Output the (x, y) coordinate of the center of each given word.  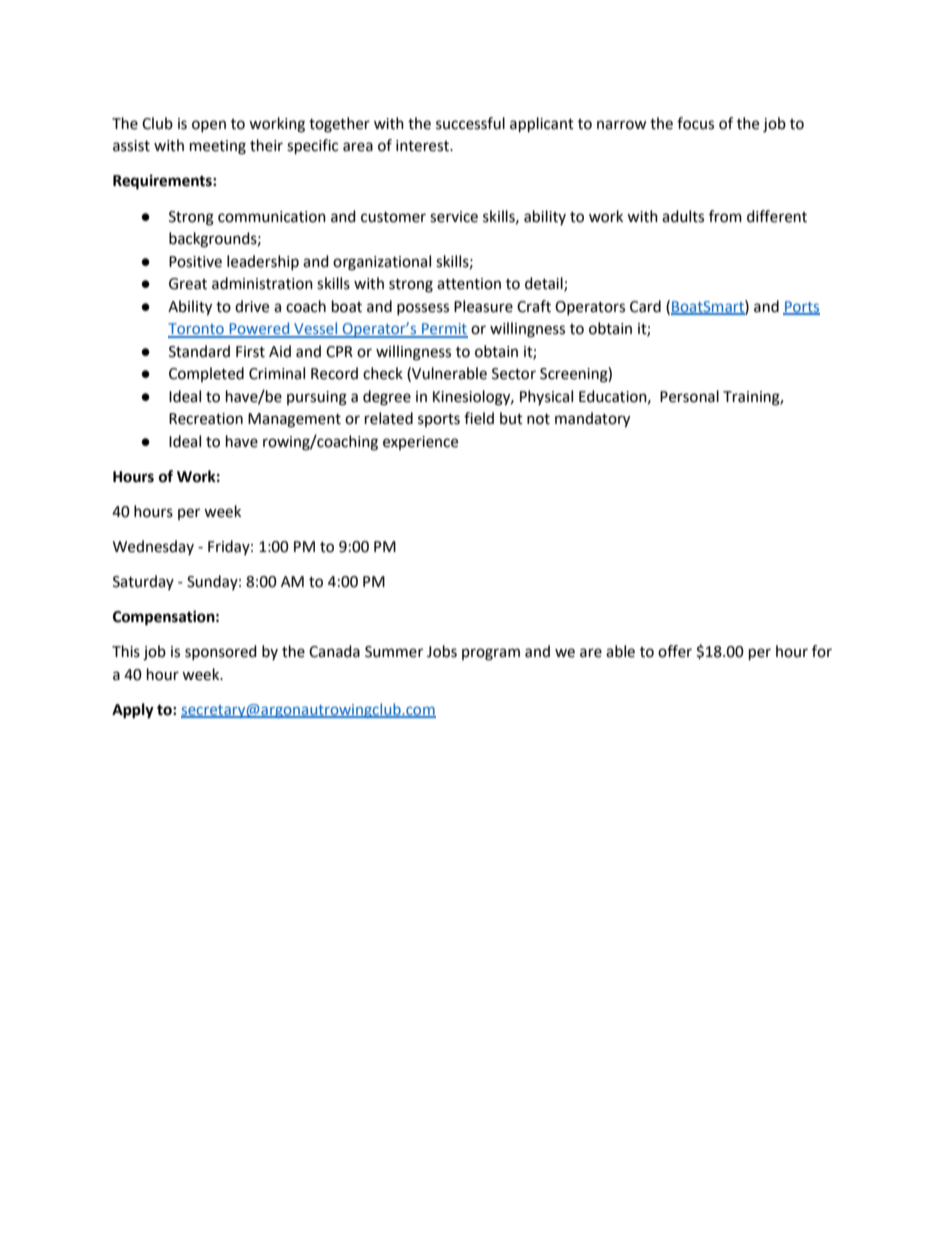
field (479, 418)
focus (695, 123)
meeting (218, 147)
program (491, 654)
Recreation (206, 419)
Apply (133, 711)
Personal (689, 396)
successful (470, 123)
